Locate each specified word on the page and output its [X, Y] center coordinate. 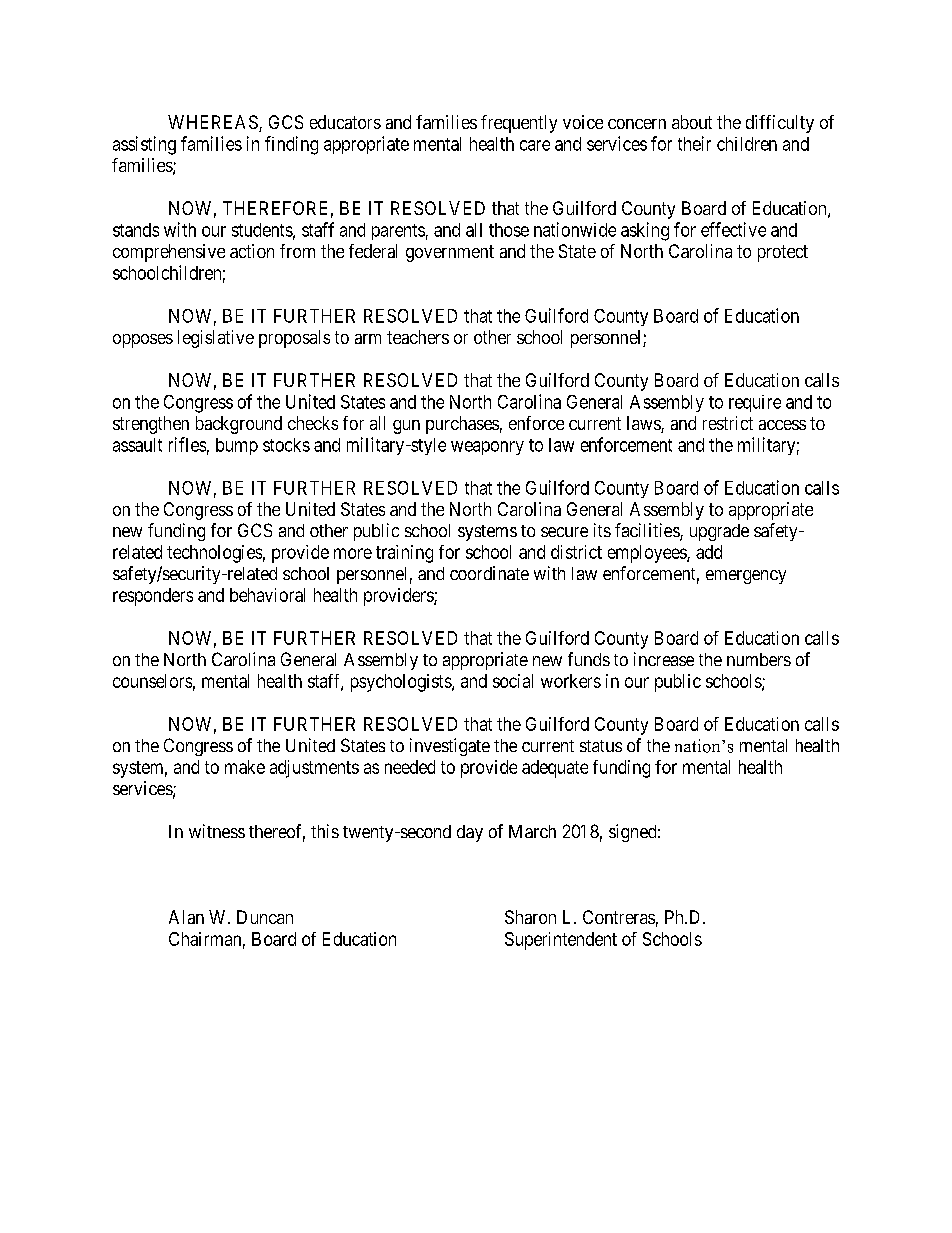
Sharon [530, 917]
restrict [728, 423]
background [239, 425]
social [513, 681]
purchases [462, 425]
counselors [152, 681]
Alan [186, 917]
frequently [519, 124]
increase [664, 659]
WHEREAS [214, 123]
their [694, 143]
